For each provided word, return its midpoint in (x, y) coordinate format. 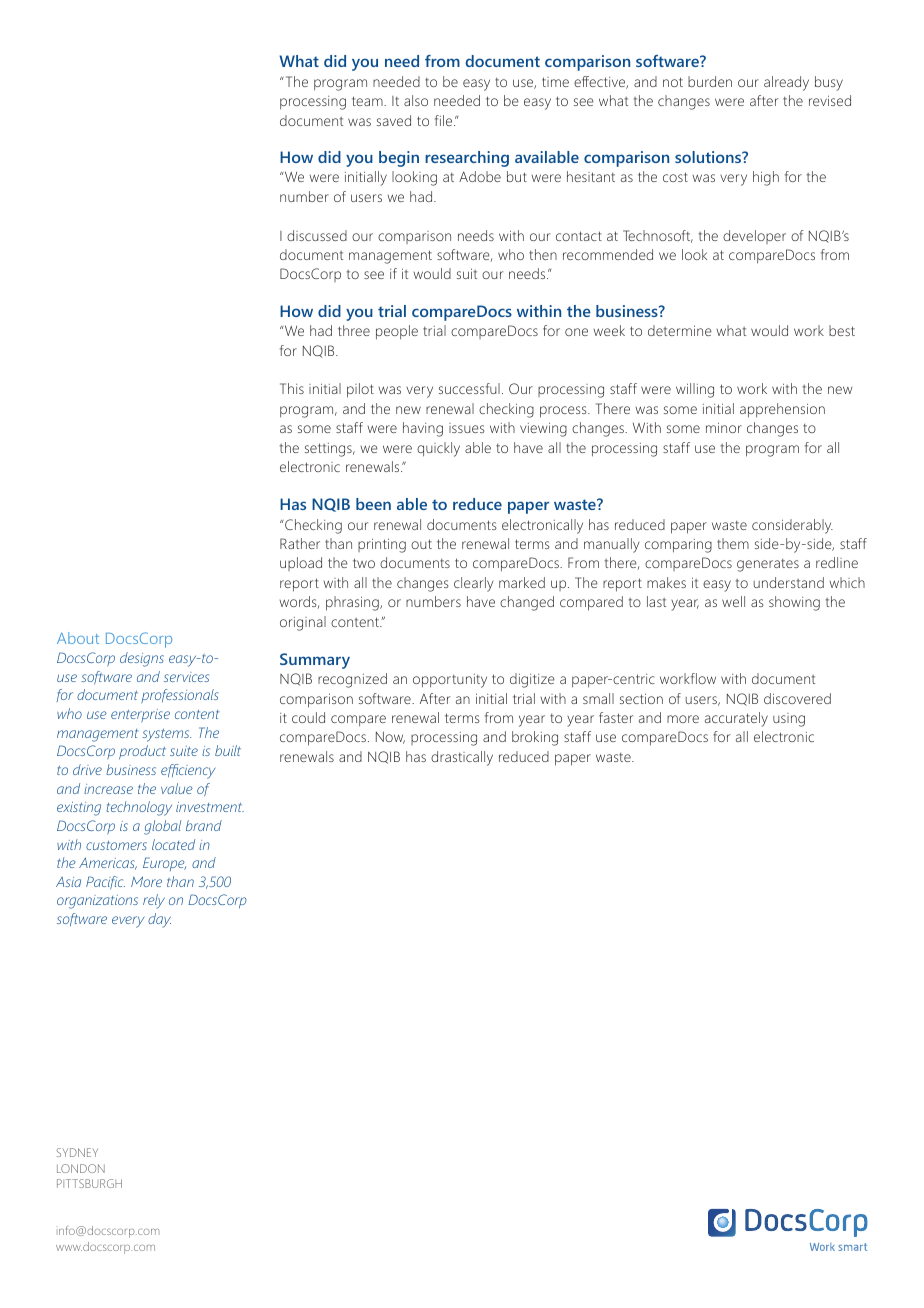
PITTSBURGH (89, 1183)
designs (142, 659)
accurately (736, 719)
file (445, 120)
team (368, 101)
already (786, 83)
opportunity (450, 681)
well (733, 601)
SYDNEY (77, 1152)
